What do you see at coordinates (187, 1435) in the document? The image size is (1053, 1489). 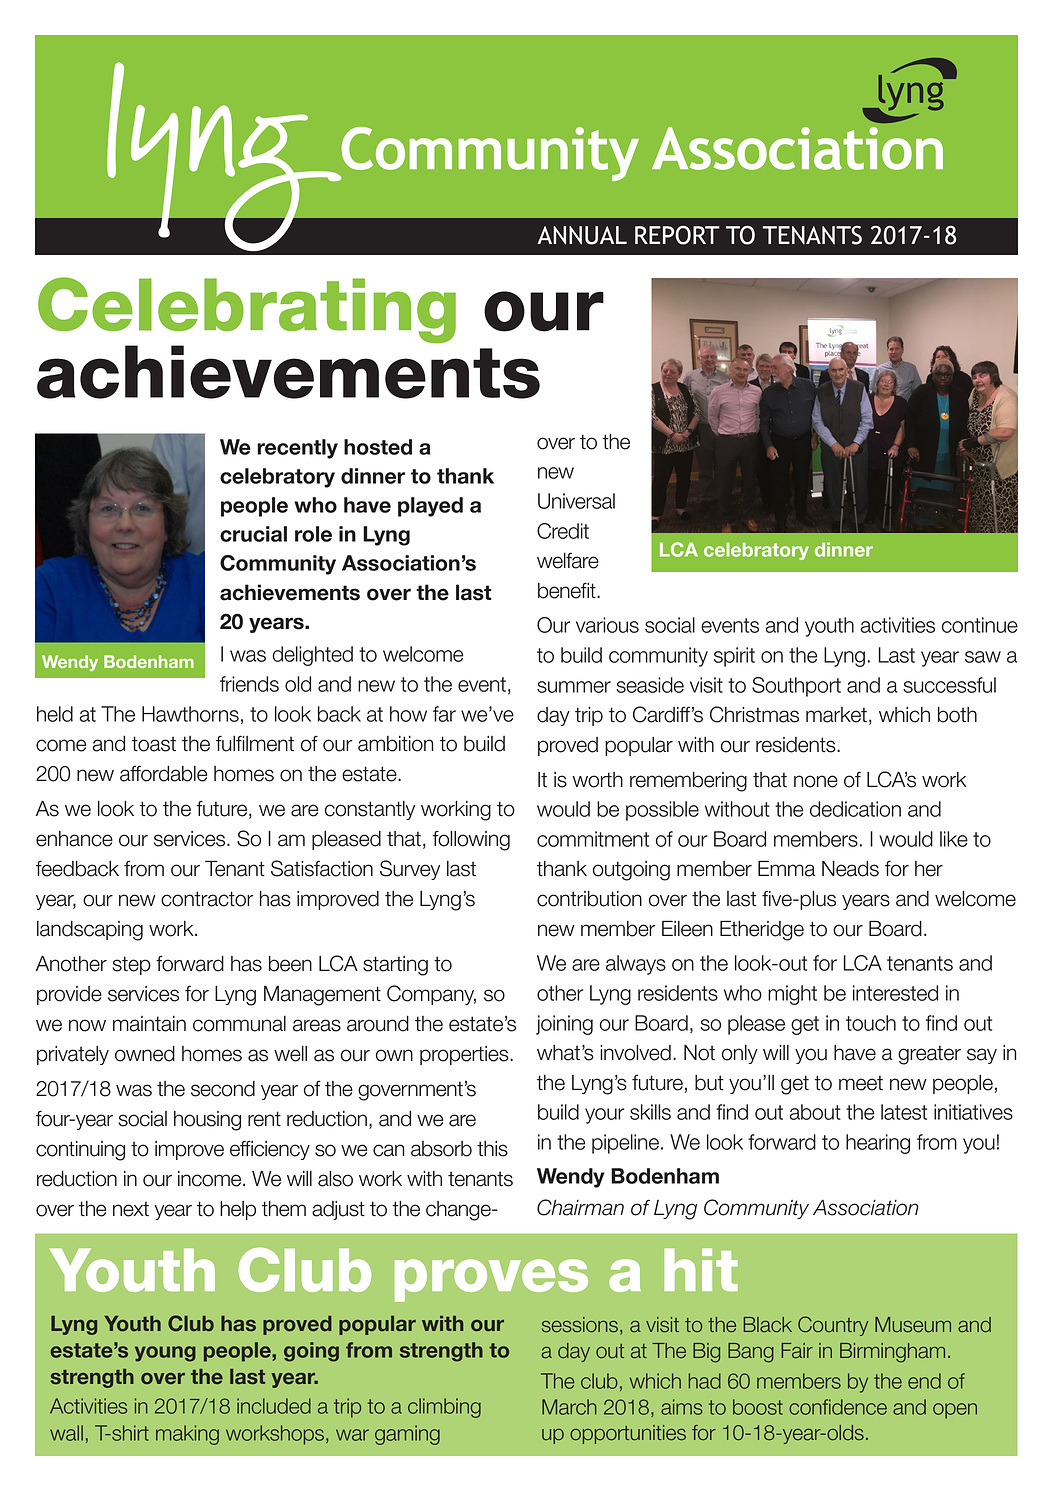 I see `making` at bounding box center [187, 1435].
